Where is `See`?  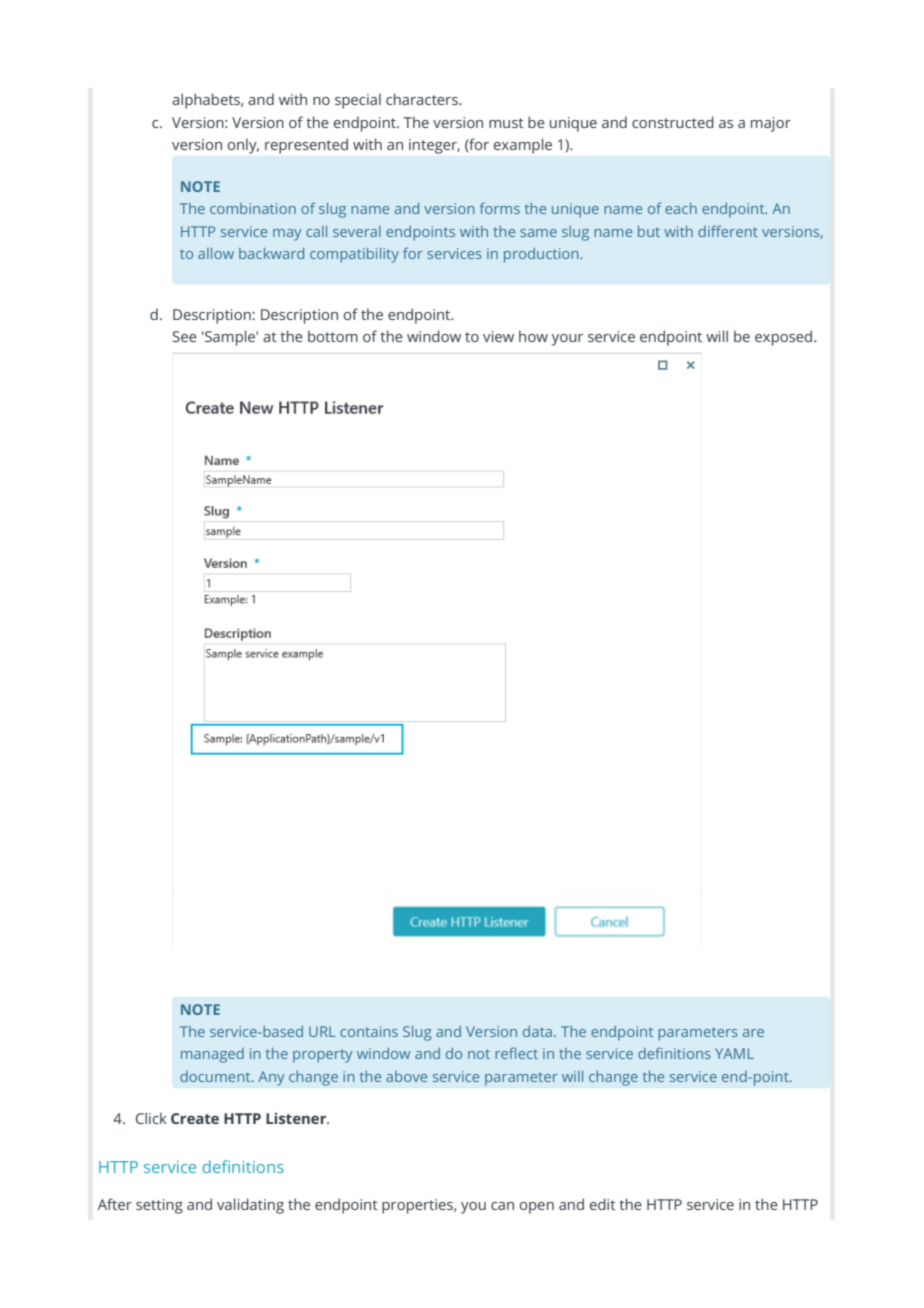
See is located at coordinates (185, 336).
